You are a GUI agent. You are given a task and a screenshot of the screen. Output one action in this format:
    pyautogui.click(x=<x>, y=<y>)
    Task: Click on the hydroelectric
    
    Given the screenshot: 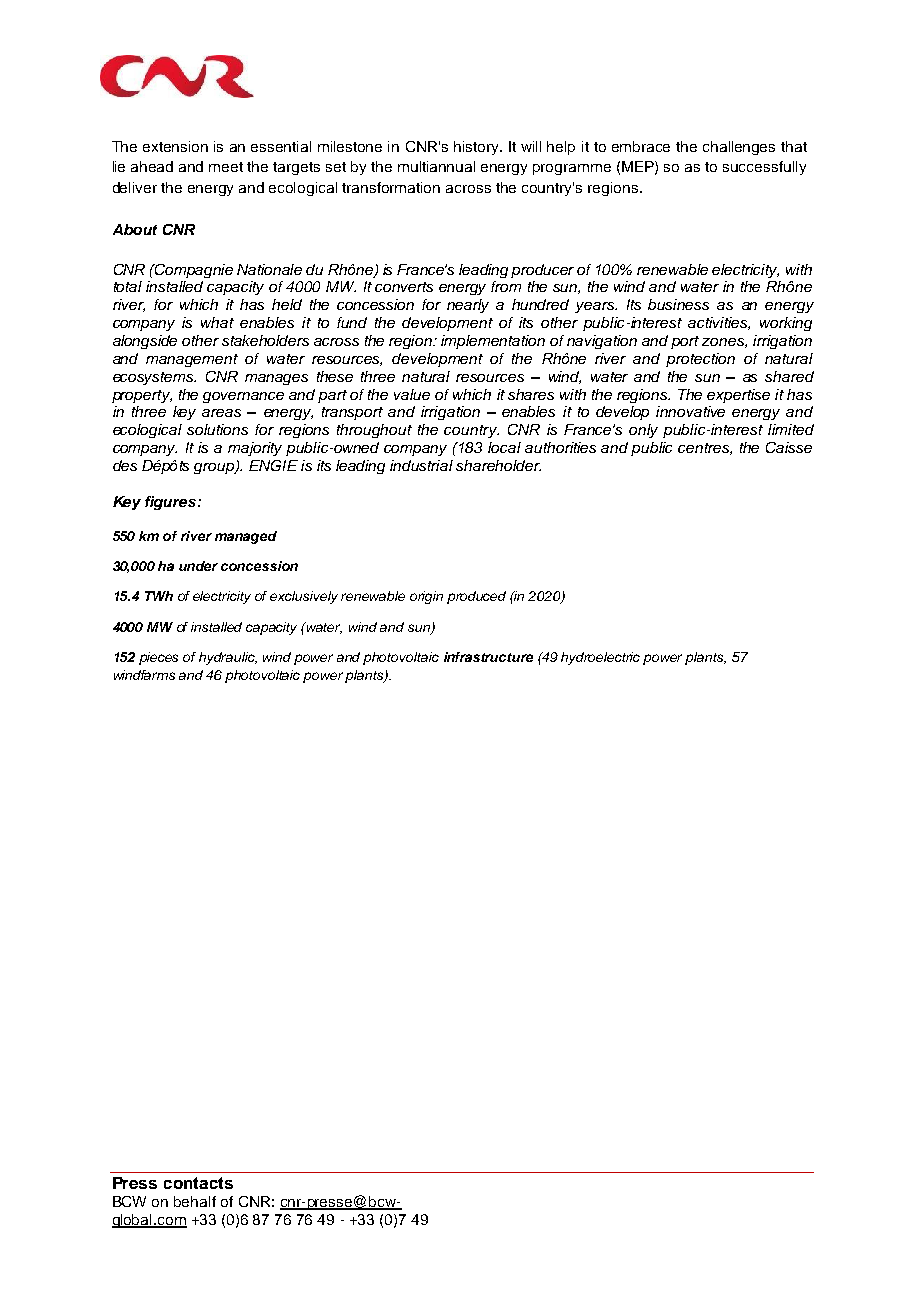 What is the action you would take?
    pyautogui.click(x=600, y=658)
